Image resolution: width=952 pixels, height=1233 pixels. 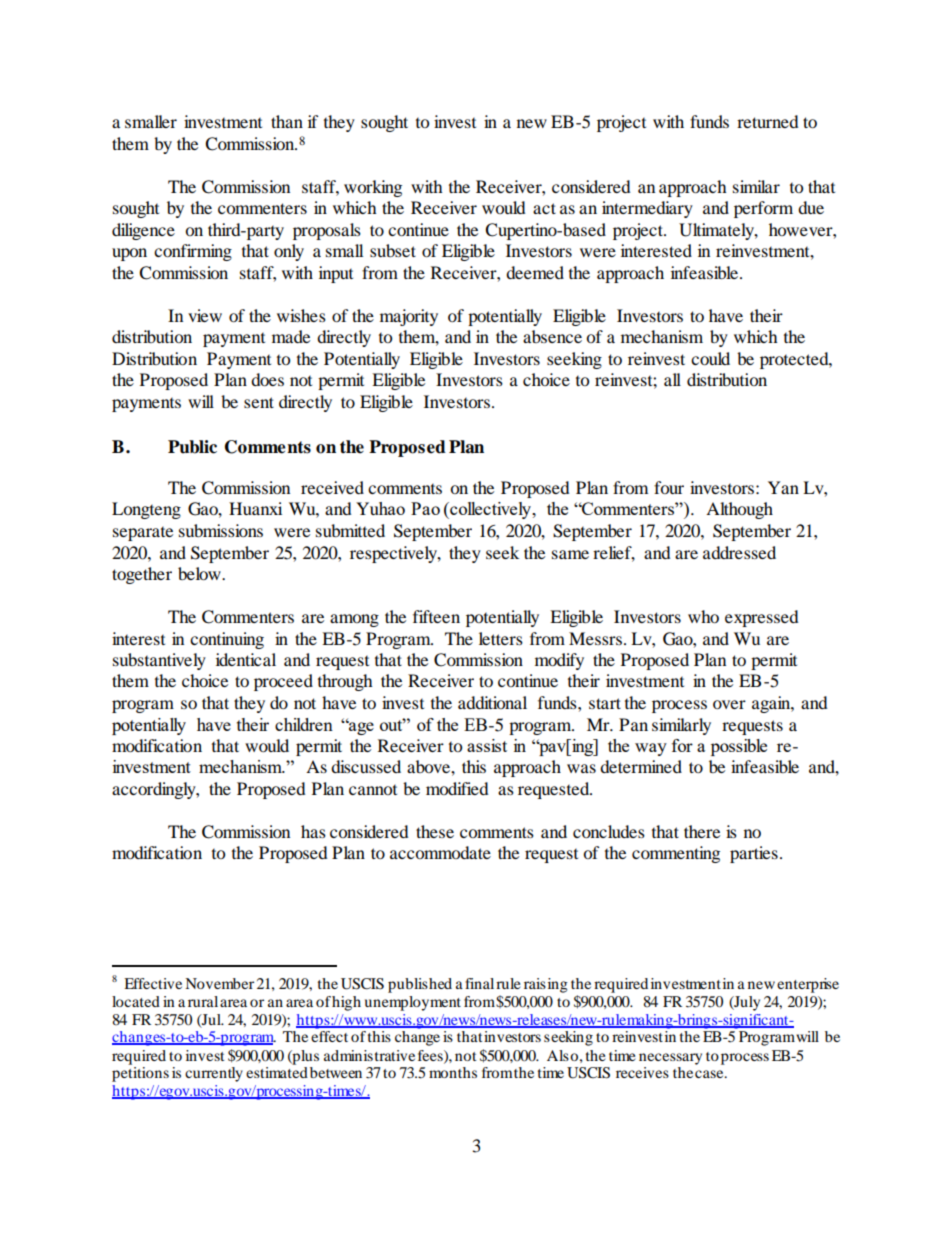 I want to click on possible, so click(x=739, y=747).
